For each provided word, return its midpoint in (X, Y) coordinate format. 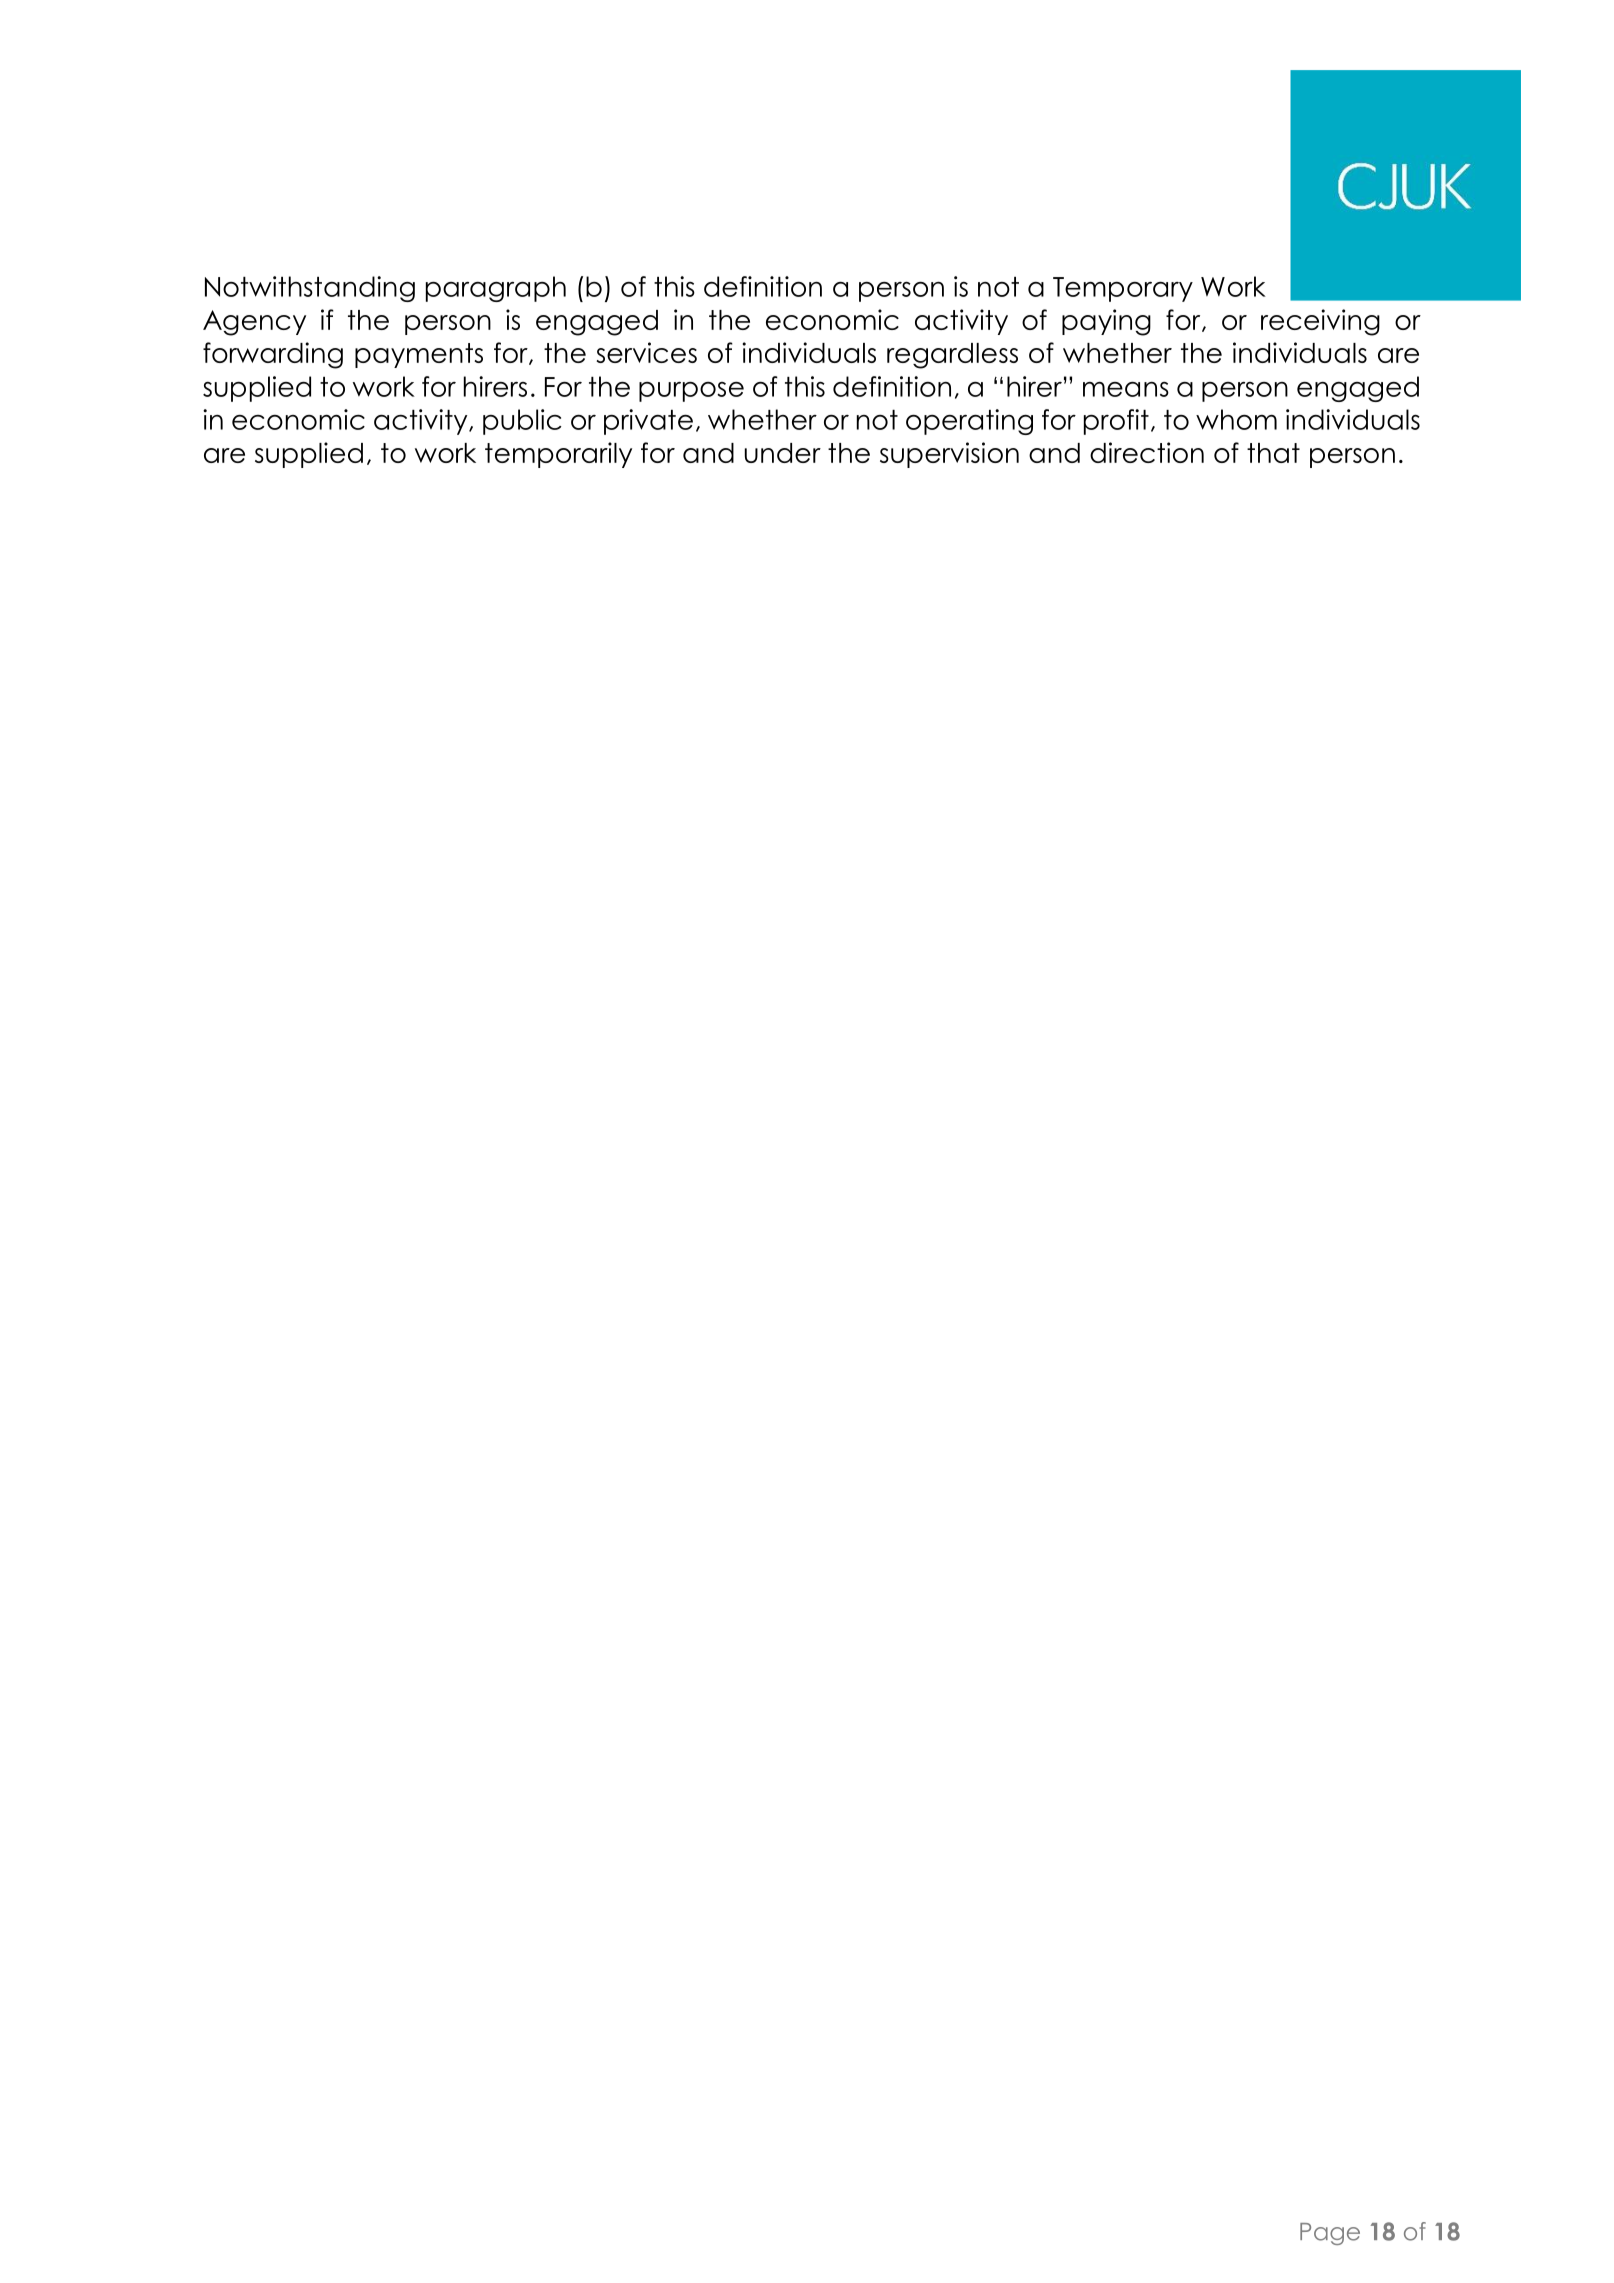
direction (1147, 452)
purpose (691, 392)
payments (419, 355)
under (783, 453)
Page (1330, 2234)
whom (1236, 419)
